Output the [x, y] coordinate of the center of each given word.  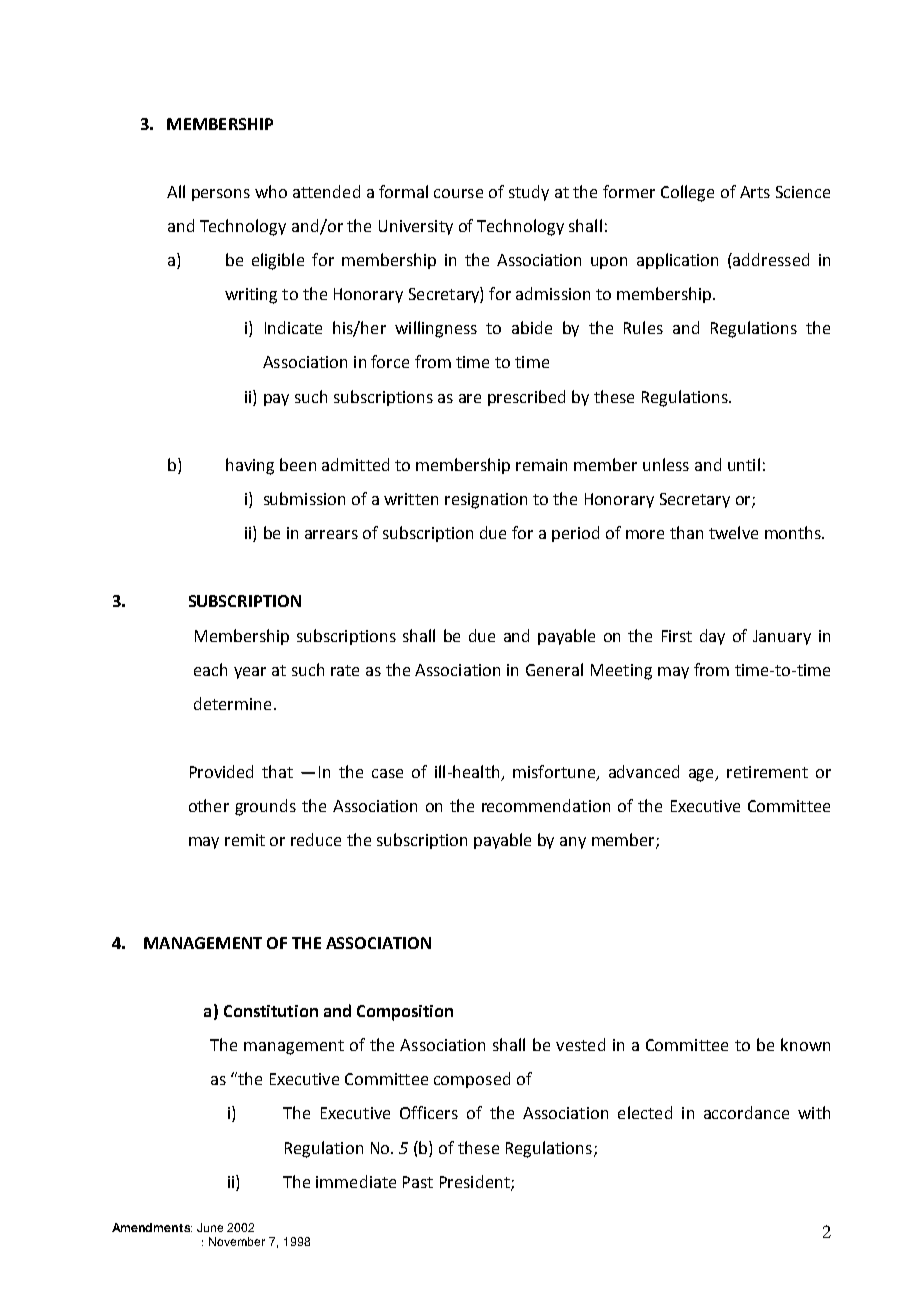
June [210, 1227]
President [476, 1182]
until [744, 464]
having [250, 466]
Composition [405, 1013]
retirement [767, 772]
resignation [486, 501]
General [554, 669]
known [805, 1044]
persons [221, 195]
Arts [755, 192]
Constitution [271, 1011]
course [458, 193]
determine [232, 703]
